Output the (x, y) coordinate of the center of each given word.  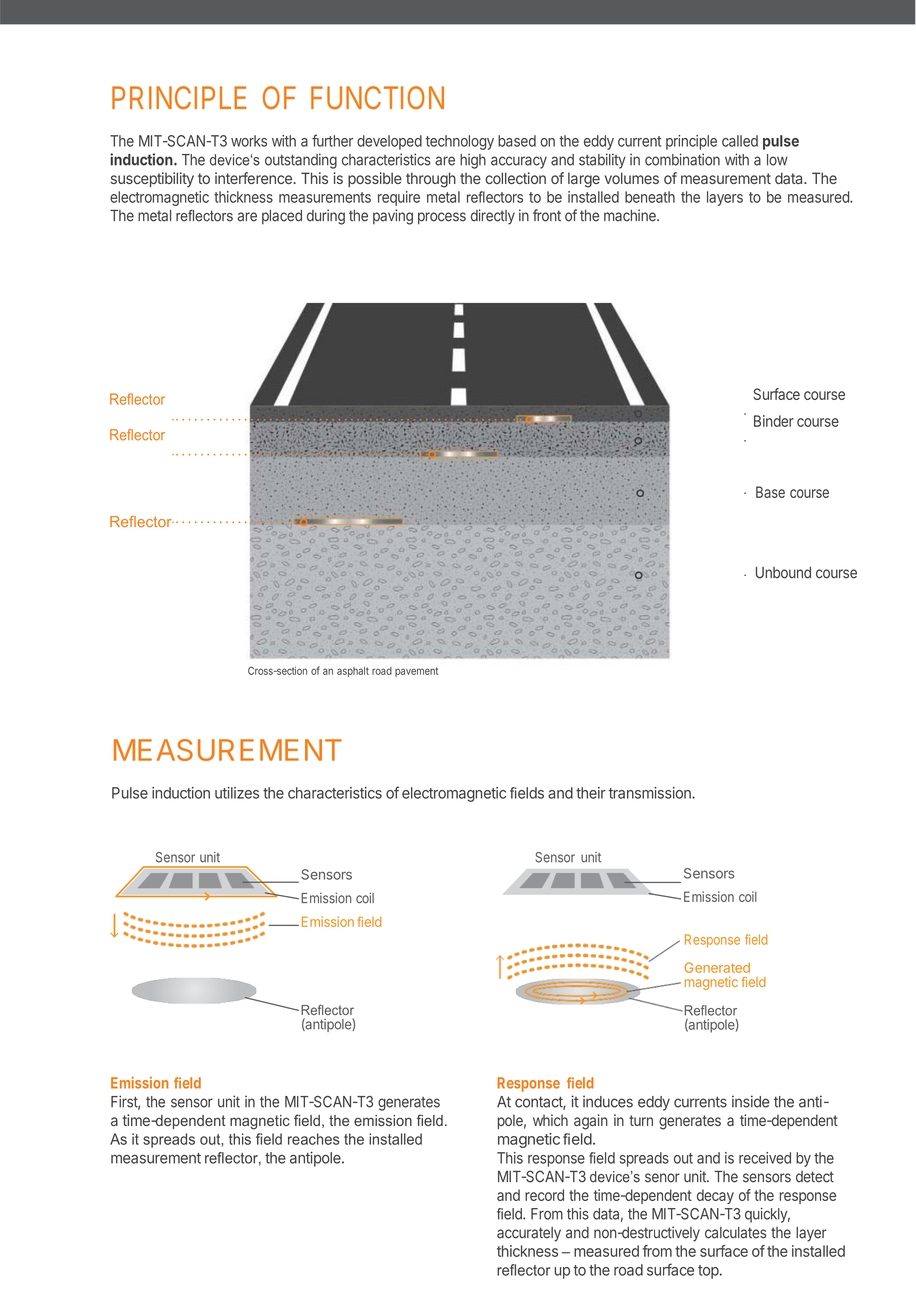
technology (460, 142)
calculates (735, 1233)
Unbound (783, 573)
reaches (314, 1139)
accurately (529, 1234)
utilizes (237, 793)
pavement (416, 672)
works (249, 141)
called (740, 141)
